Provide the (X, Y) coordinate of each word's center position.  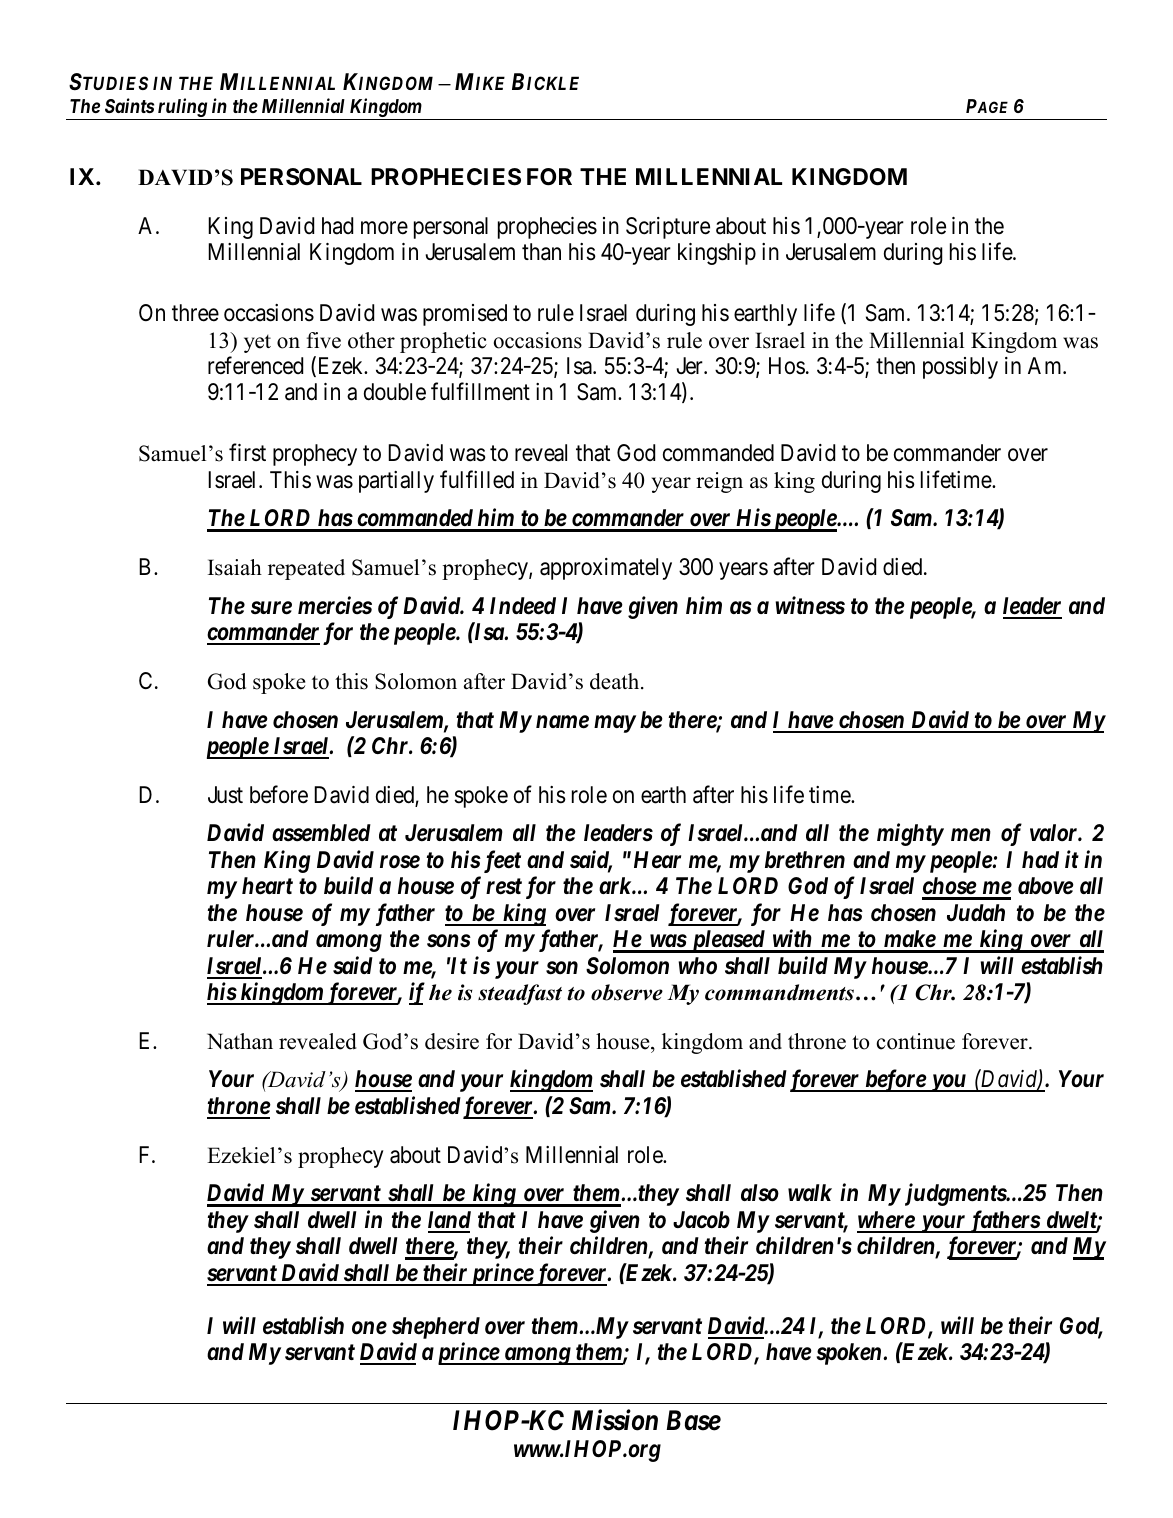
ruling (182, 109)
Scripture (668, 228)
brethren (805, 860)
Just (225, 795)
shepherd (436, 1328)
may (615, 724)
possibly (960, 368)
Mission (615, 1420)
